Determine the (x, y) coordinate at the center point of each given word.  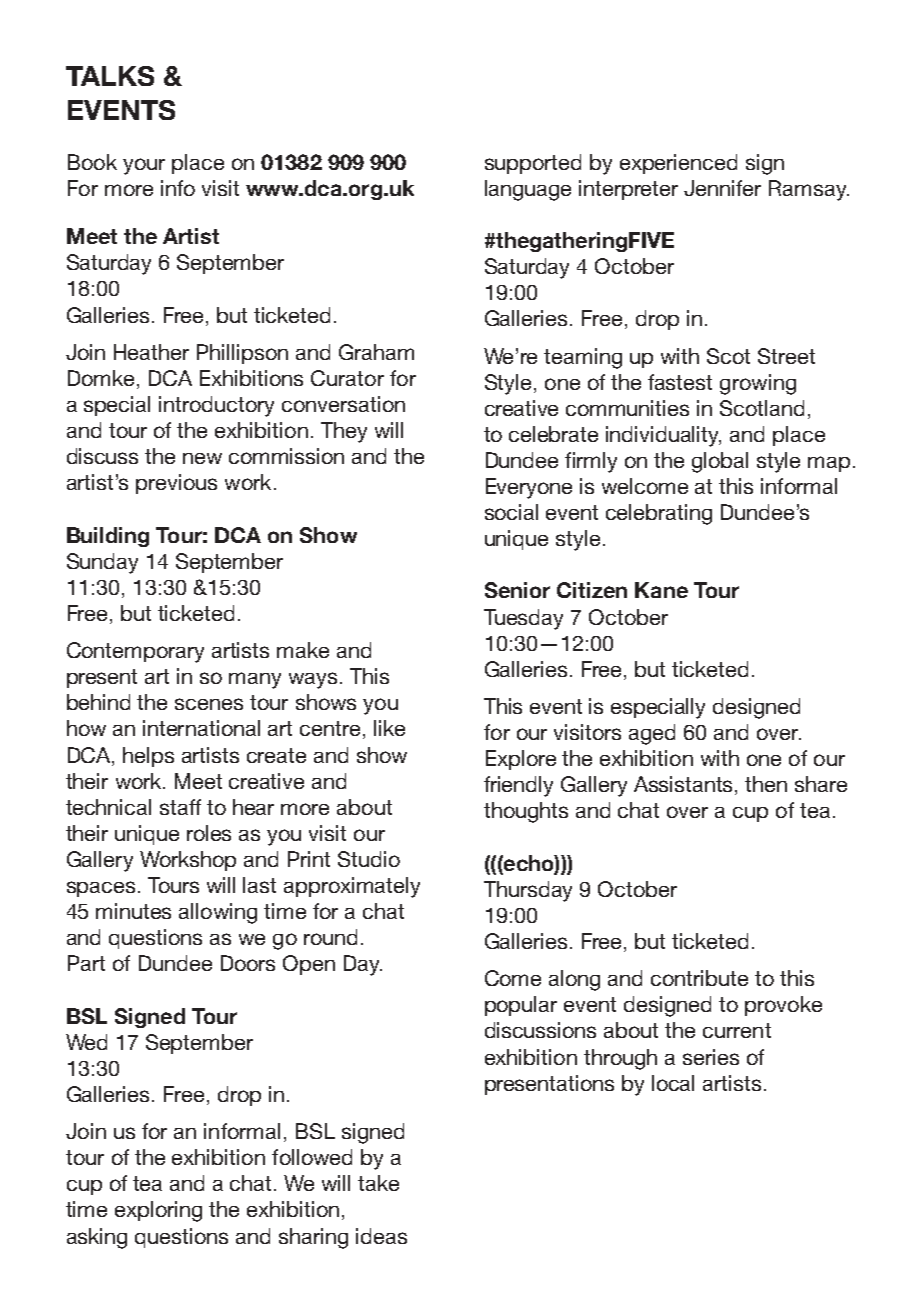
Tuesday (523, 619)
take (378, 1183)
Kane (661, 590)
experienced (678, 164)
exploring (158, 1211)
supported (533, 164)
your (144, 166)
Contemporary (135, 652)
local (673, 1083)
